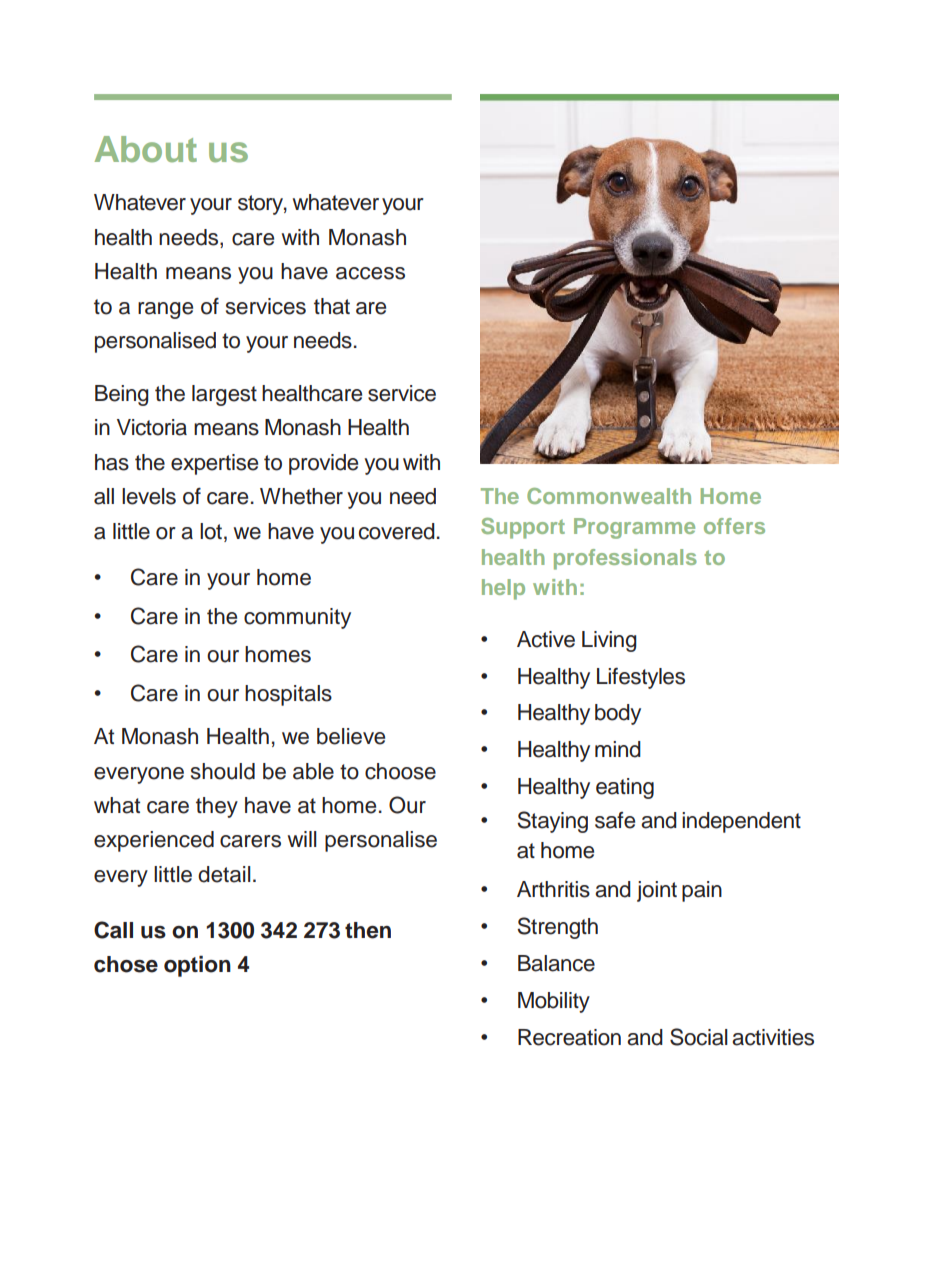  Describe the element at coordinates (370, 273) in the document. I see `access` at that location.
